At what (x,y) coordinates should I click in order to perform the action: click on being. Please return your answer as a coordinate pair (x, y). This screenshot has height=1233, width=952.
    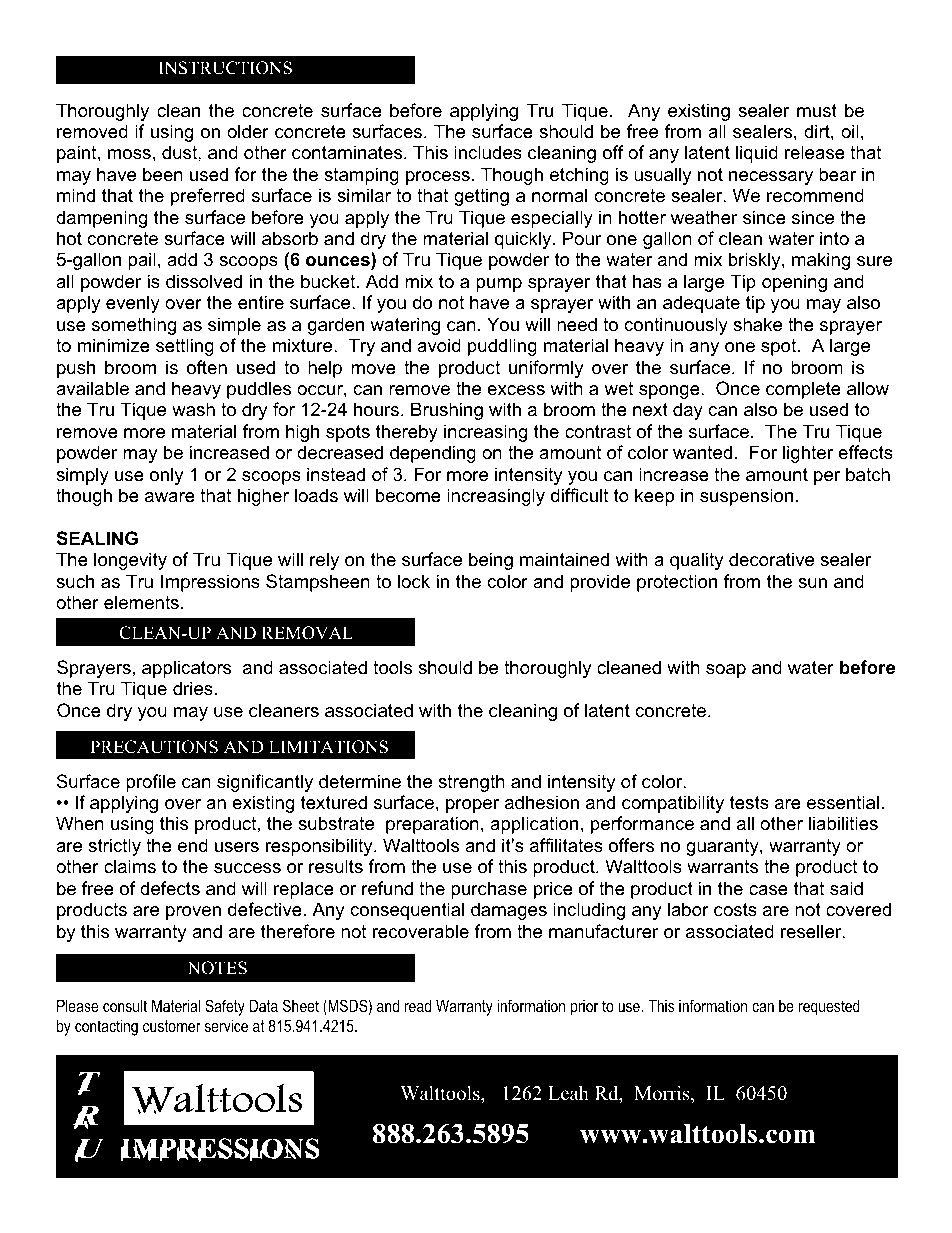
    Looking at the image, I should click on (491, 561).
